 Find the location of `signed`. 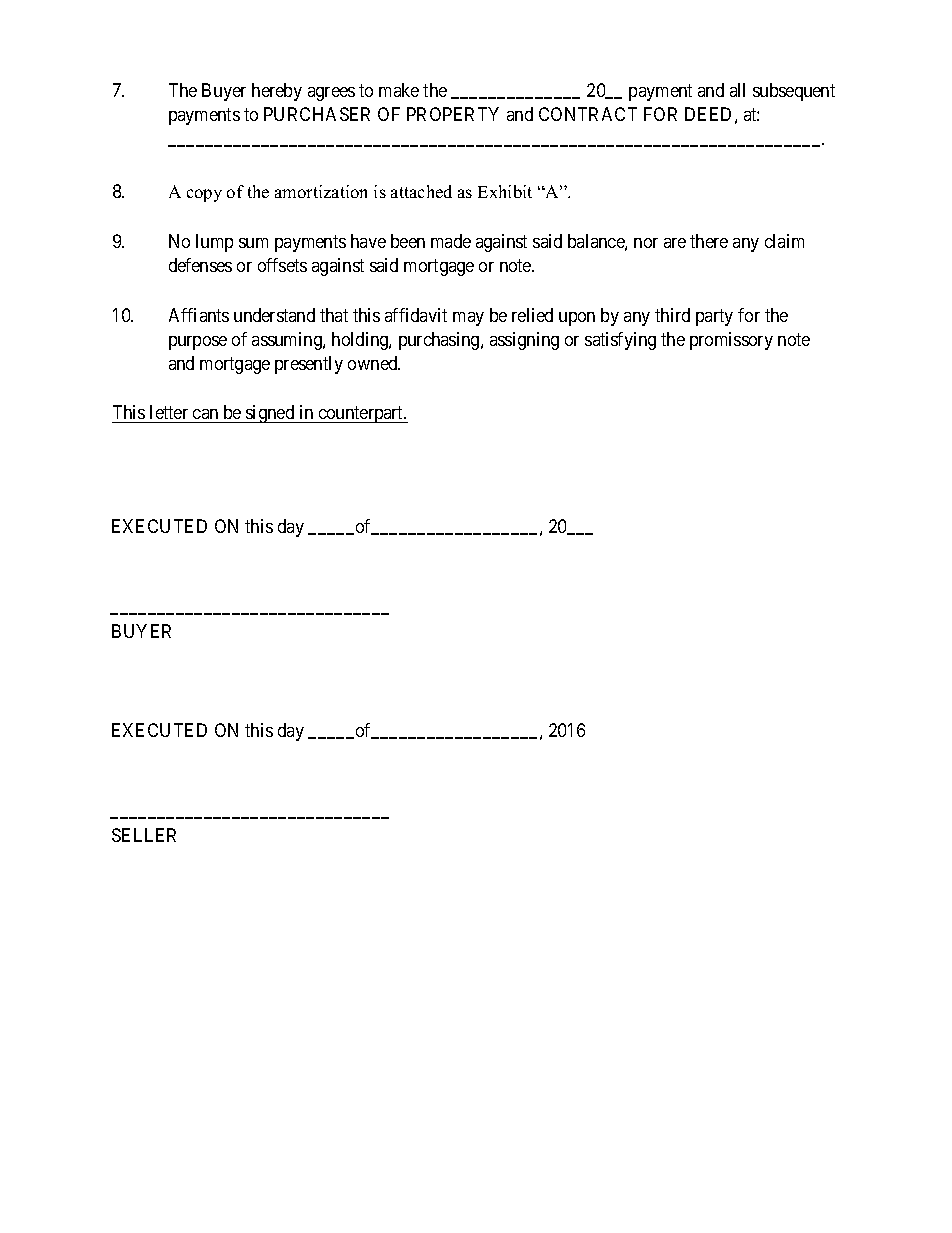

signed is located at coordinates (270, 414).
